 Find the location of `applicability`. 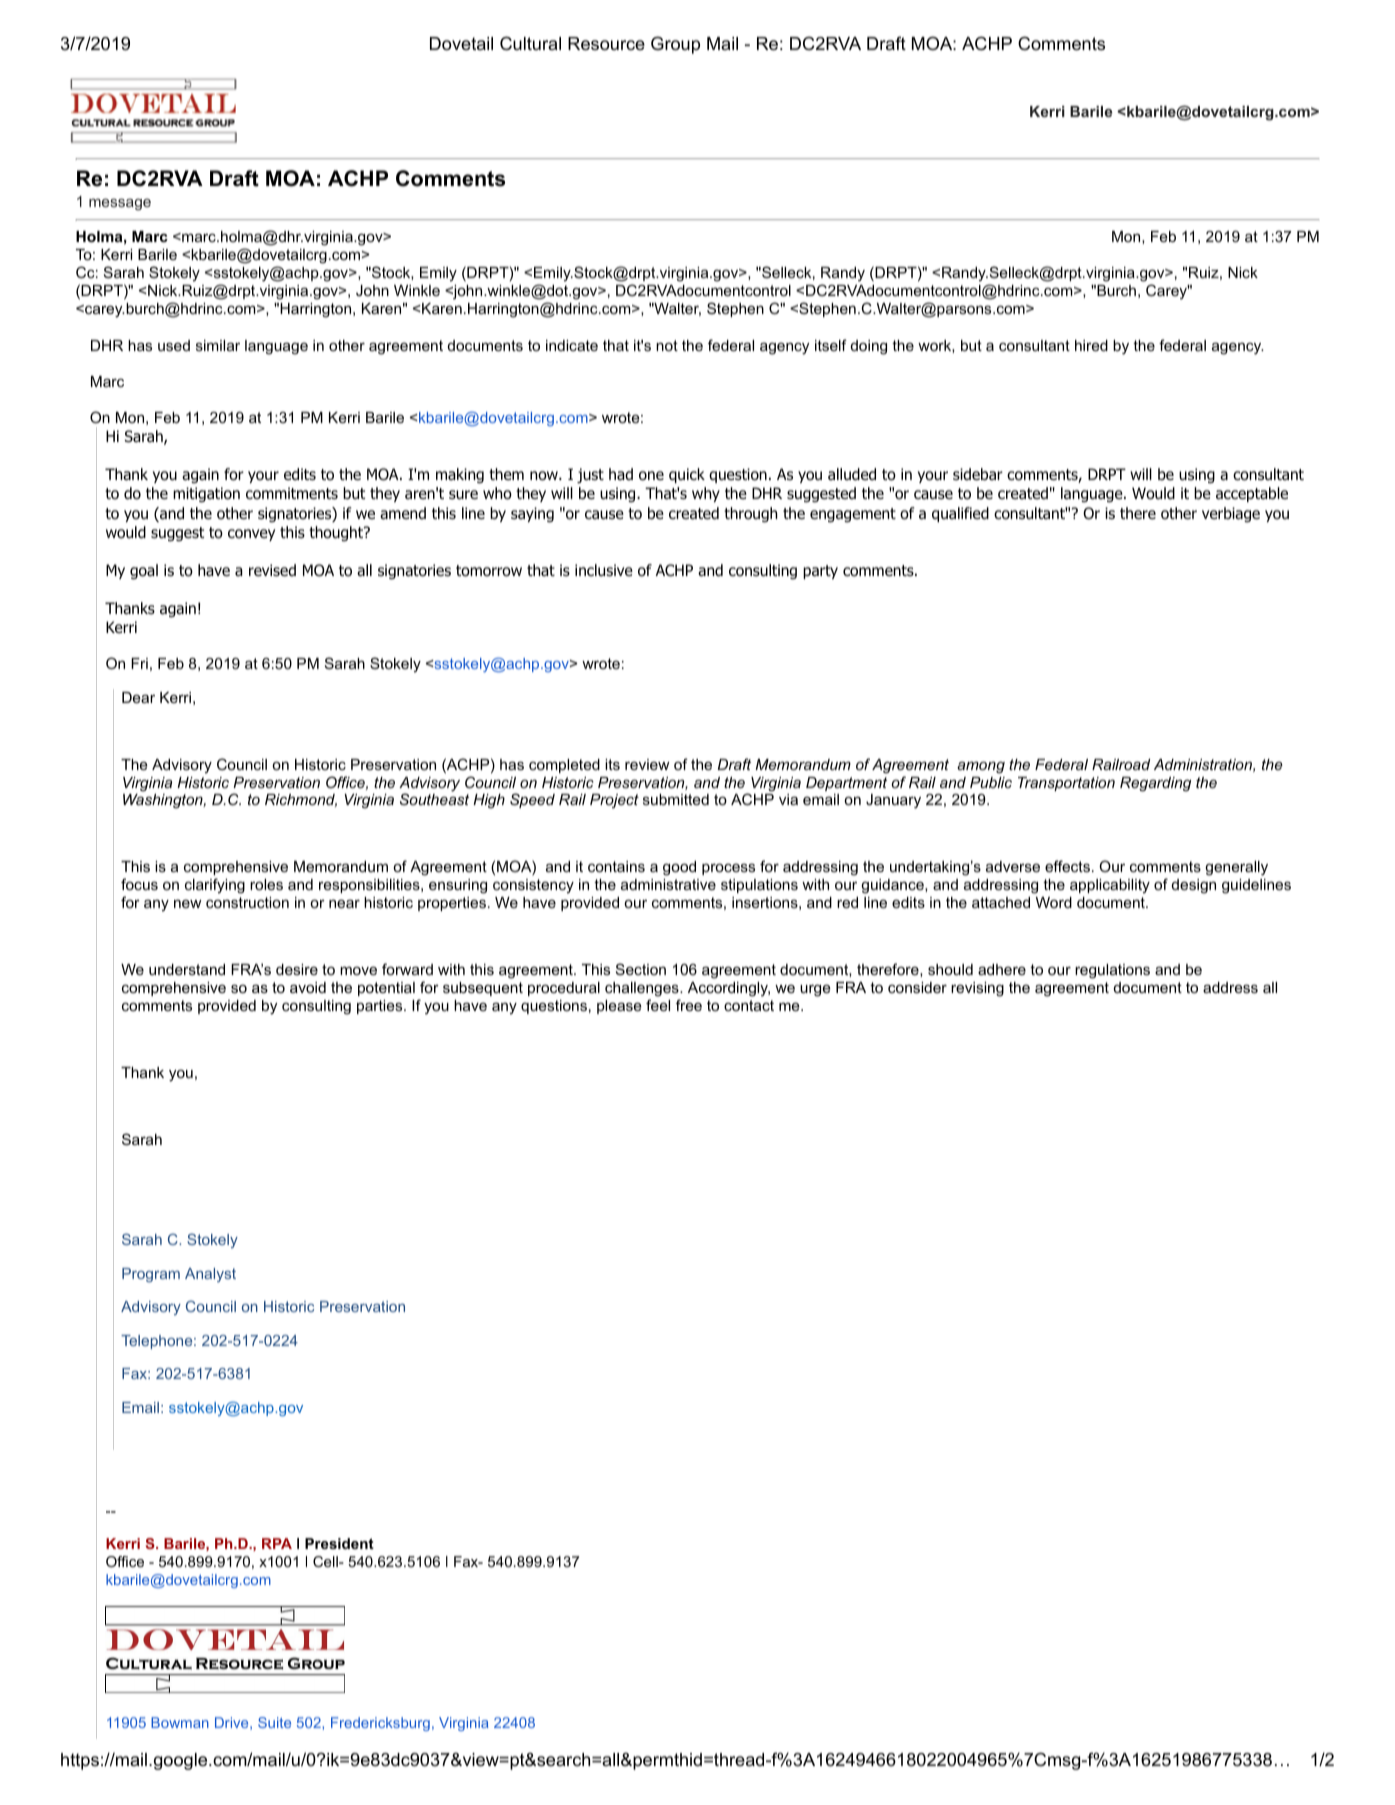

applicability is located at coordinates (1110, 886).
